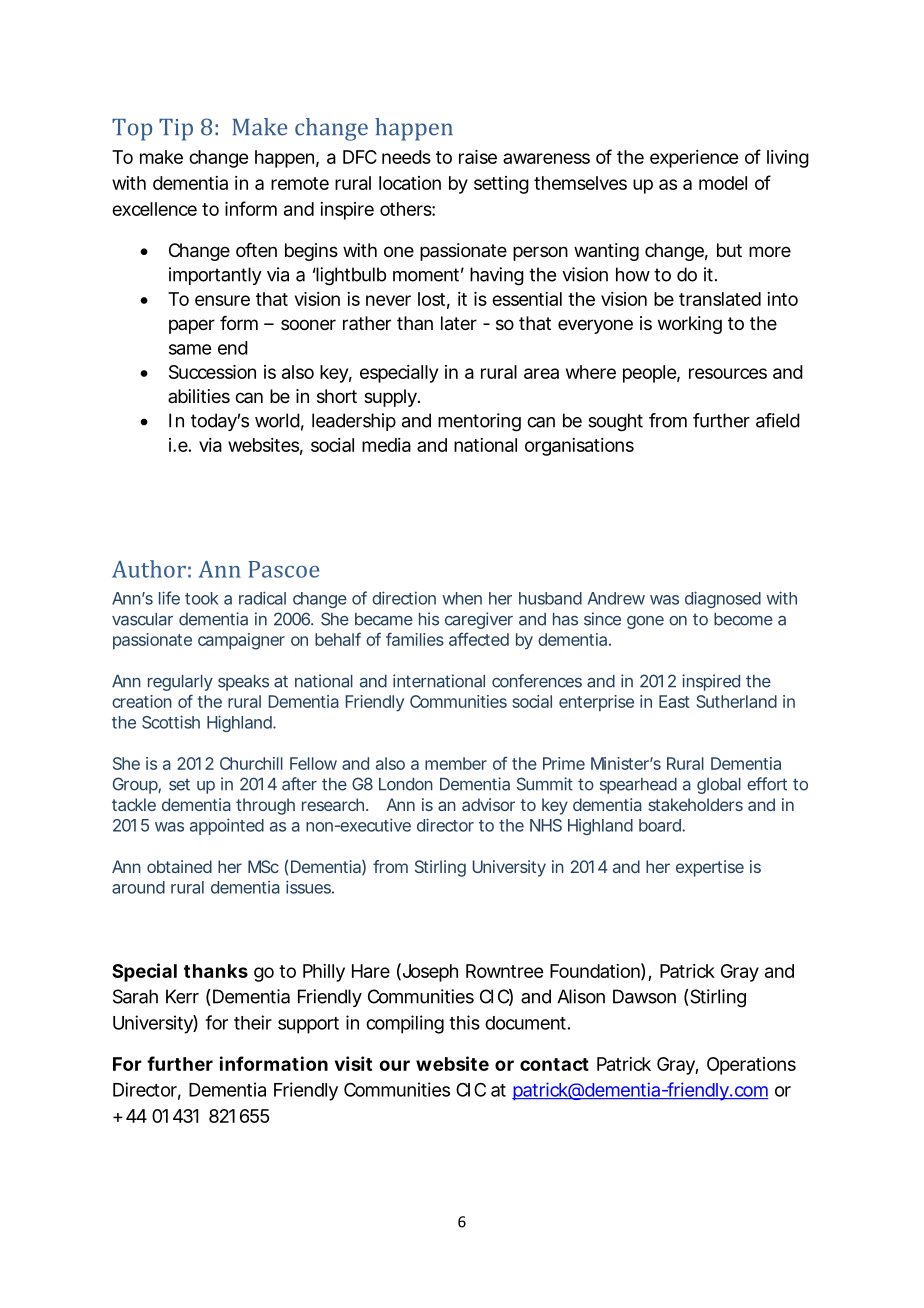 This screenshot has height=1308, width=924. Describe the element at coordinates (464, 1022) in the screenshot. I see `this` at that location.
